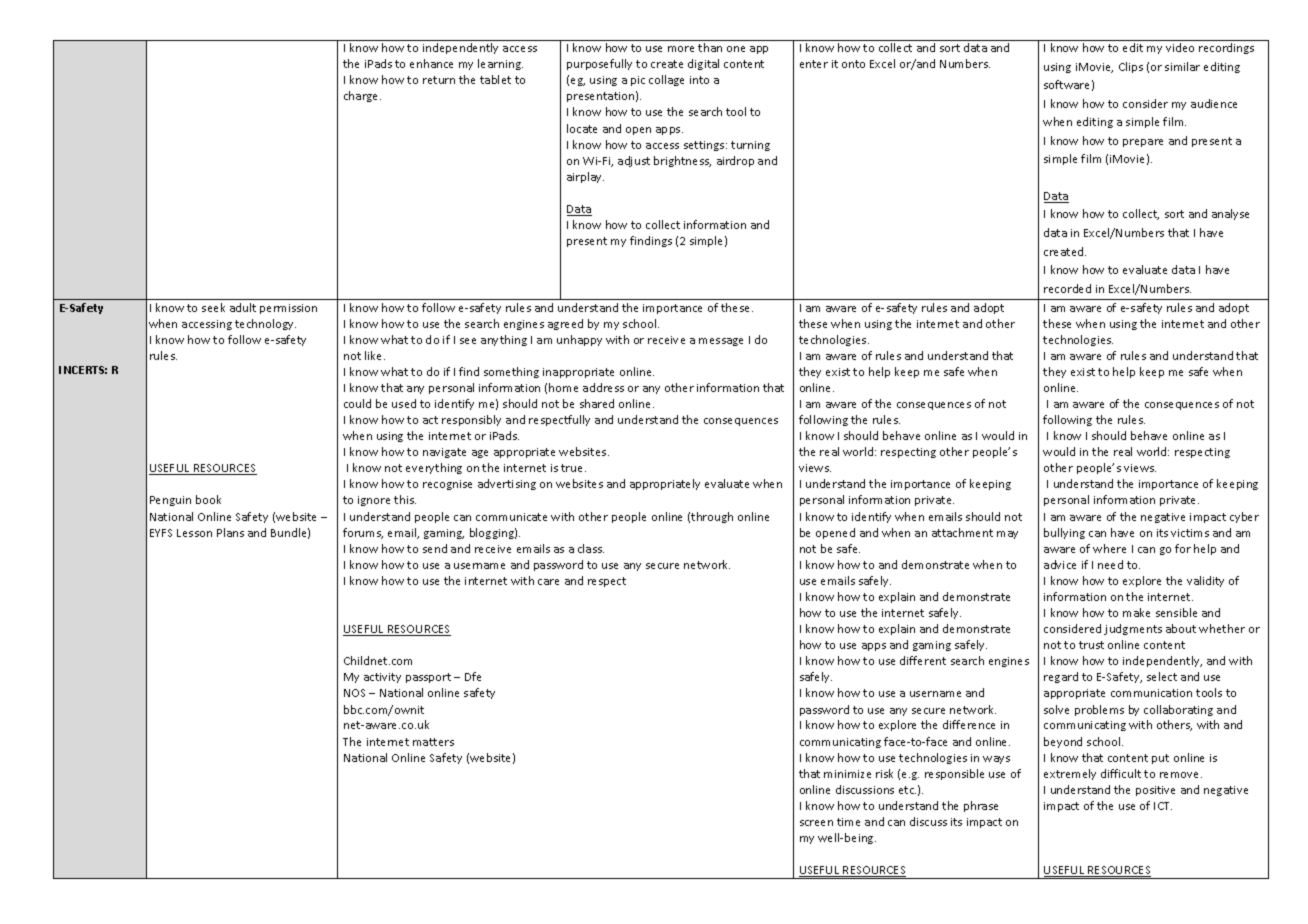 The width and height of the page is (1308, 924). I want to click on recorded, so click(1067, 288).
